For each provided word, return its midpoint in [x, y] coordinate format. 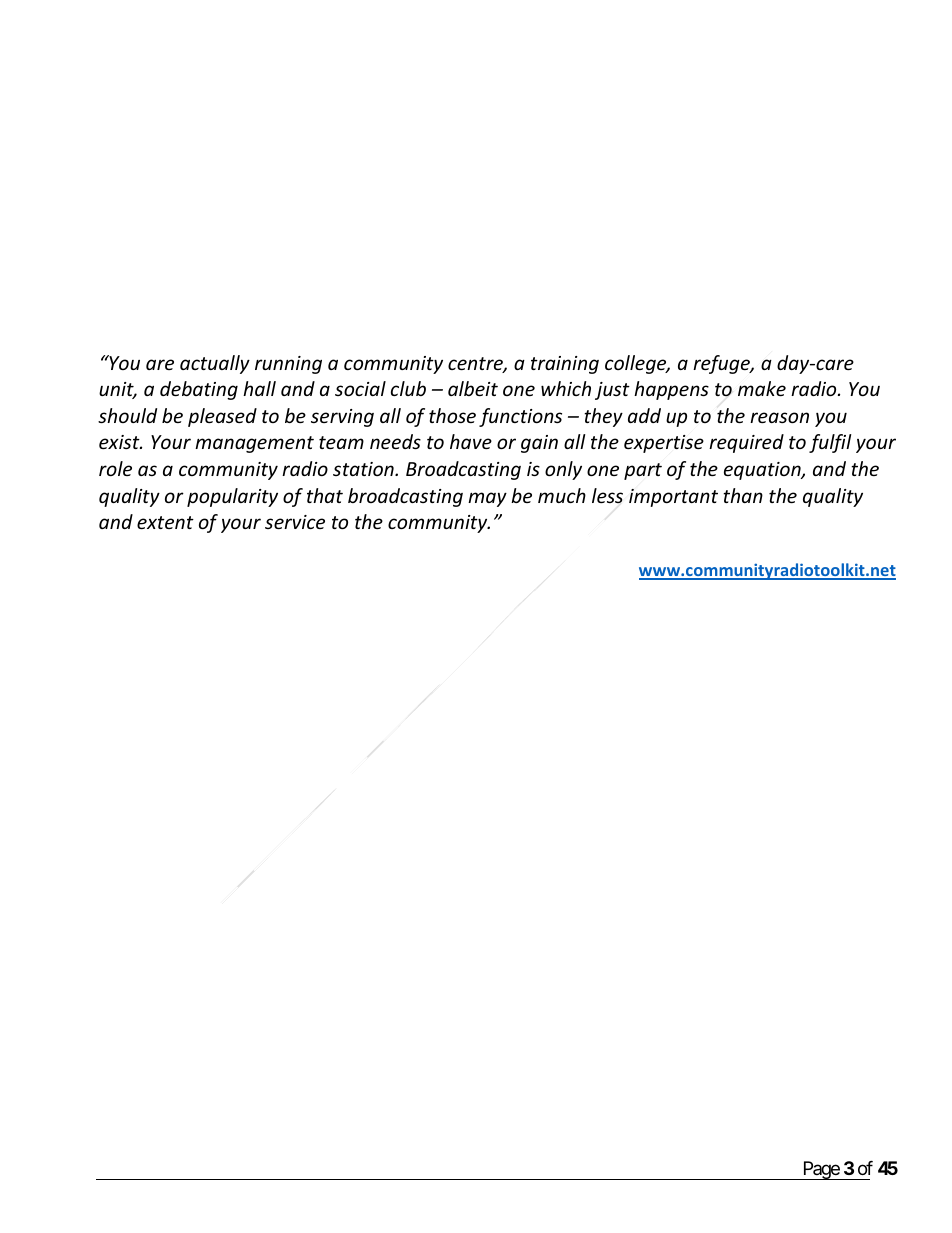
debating [199, 390]
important [673, 498]
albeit [473, 388]
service [295, 522]
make [762, 388]
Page [820, 1170]
